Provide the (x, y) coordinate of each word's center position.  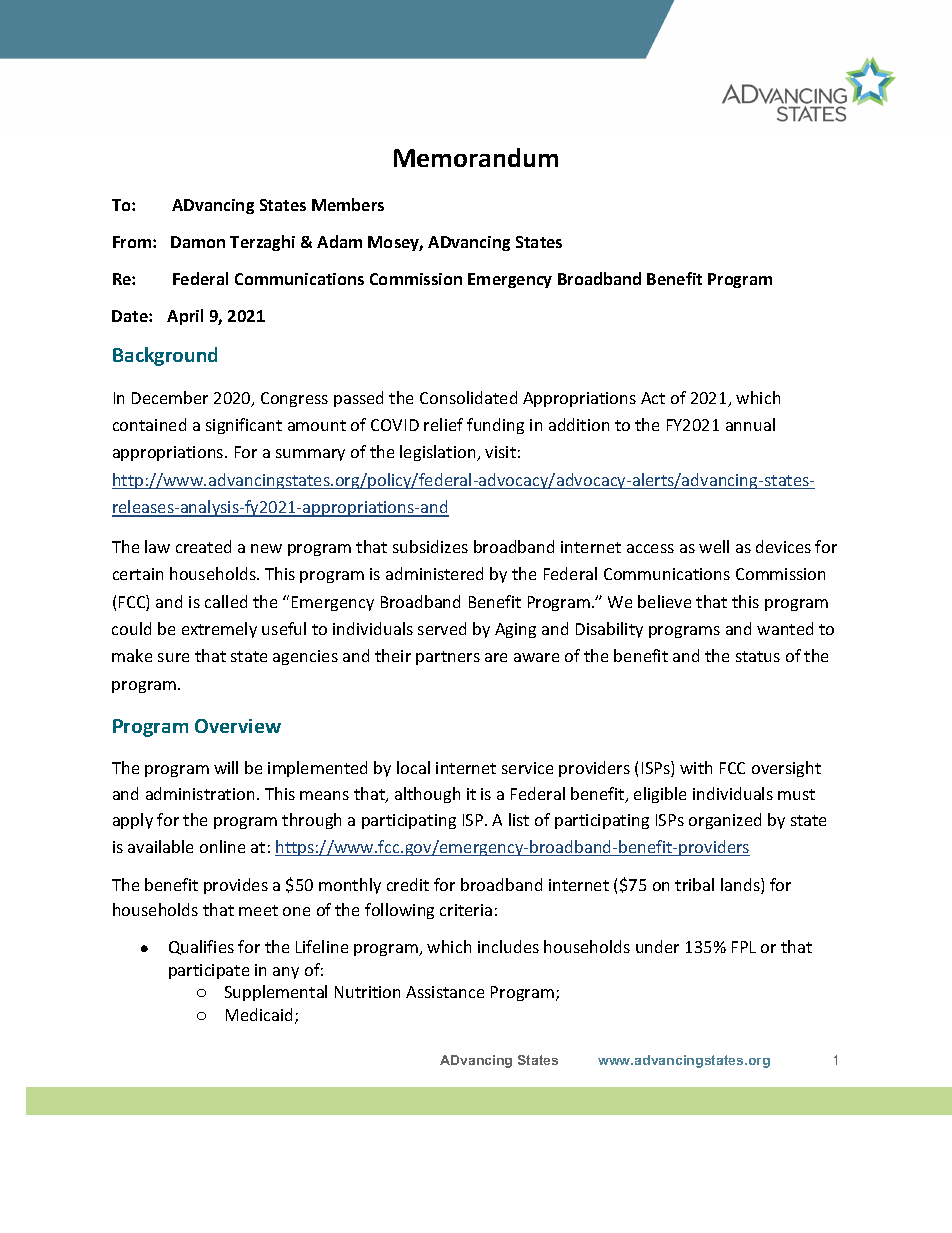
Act (653, 398)
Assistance (445, 992)
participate (209, 971)
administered (434, 573)
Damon (198, 242)
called (226, 601)
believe (664, 601)
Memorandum (476, 157)
